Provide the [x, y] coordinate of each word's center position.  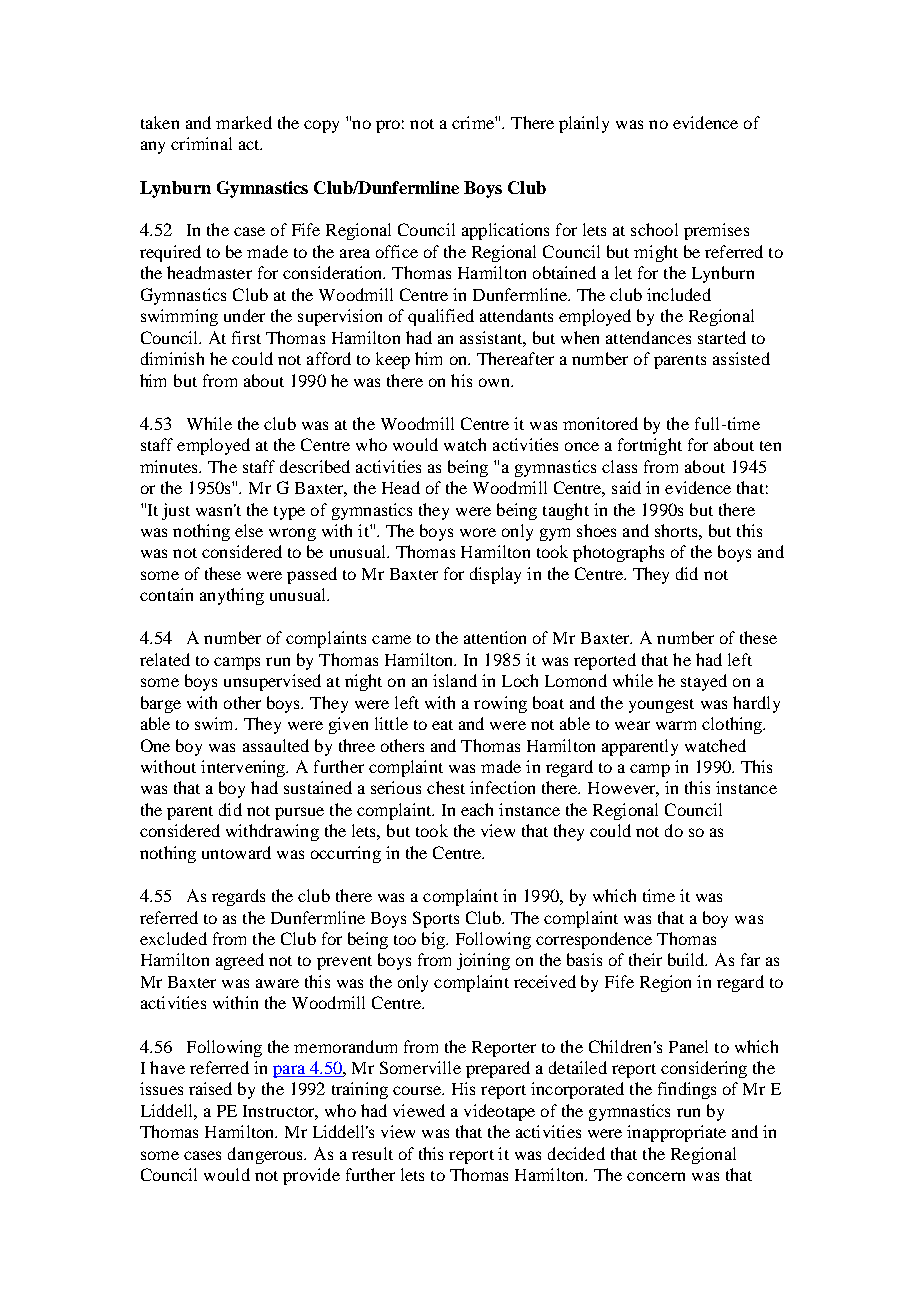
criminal [201, 143]
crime [474, 122]
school [654, 229]
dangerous [267, 1155]
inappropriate [676, 1133]
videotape [499, 1112]
